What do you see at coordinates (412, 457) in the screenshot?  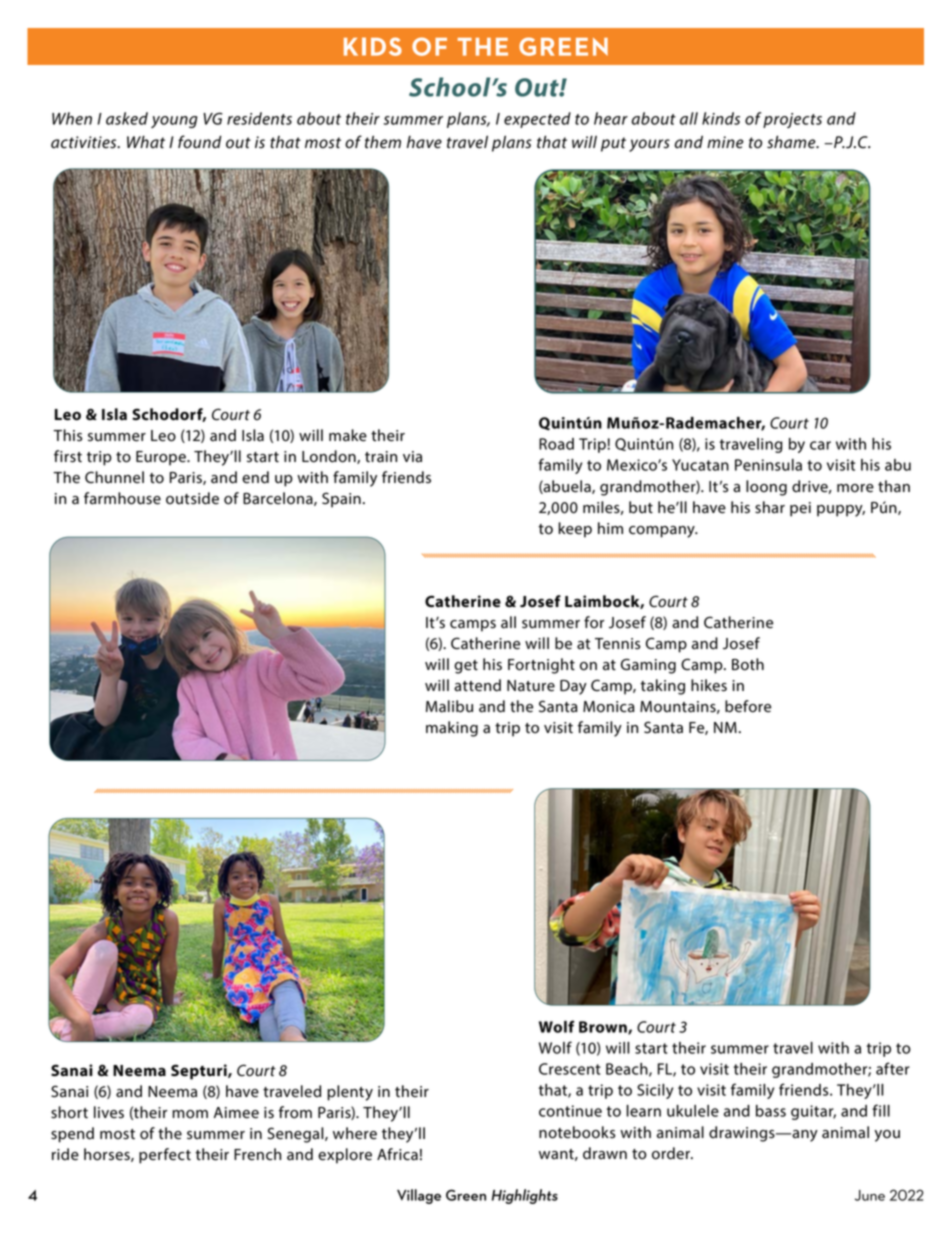 I see `via` at bounding box center [412, 457].
